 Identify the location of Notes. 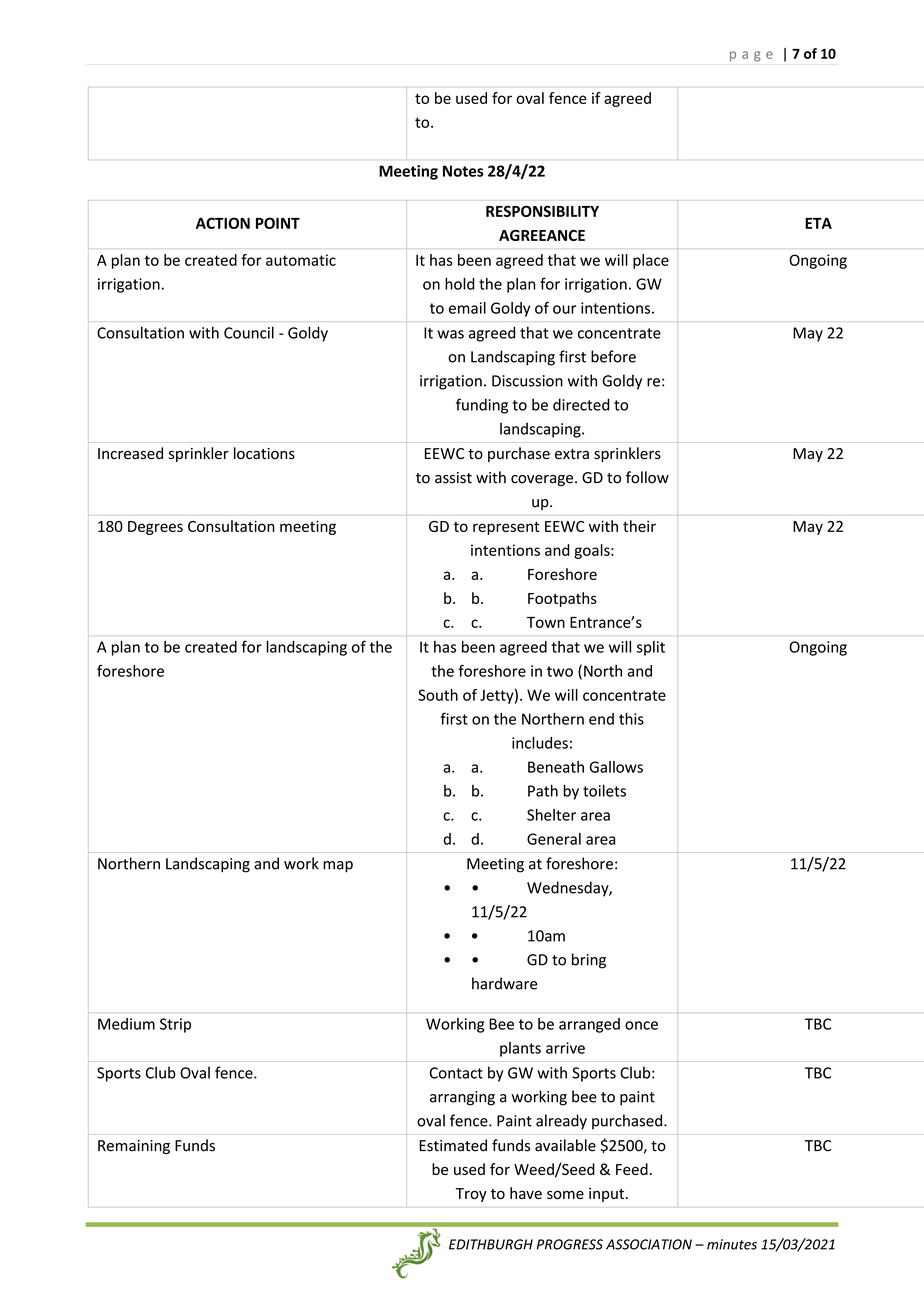
(463, 171).
